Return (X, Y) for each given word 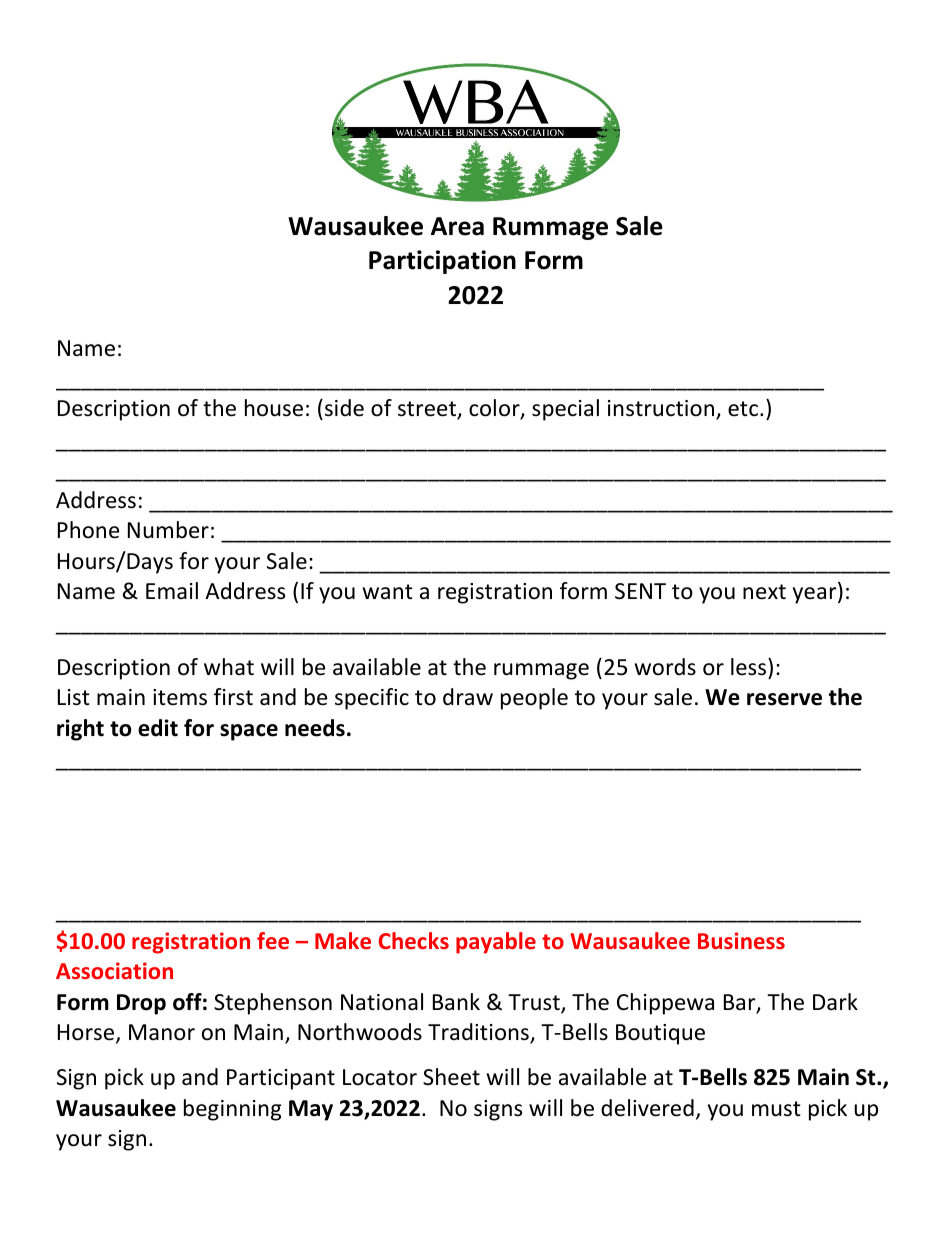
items (180, 697)
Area (457, 226)
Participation (442, 262)
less (750, 667)
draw (468, 697)
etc (743, 409)
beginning (232, 1110)
